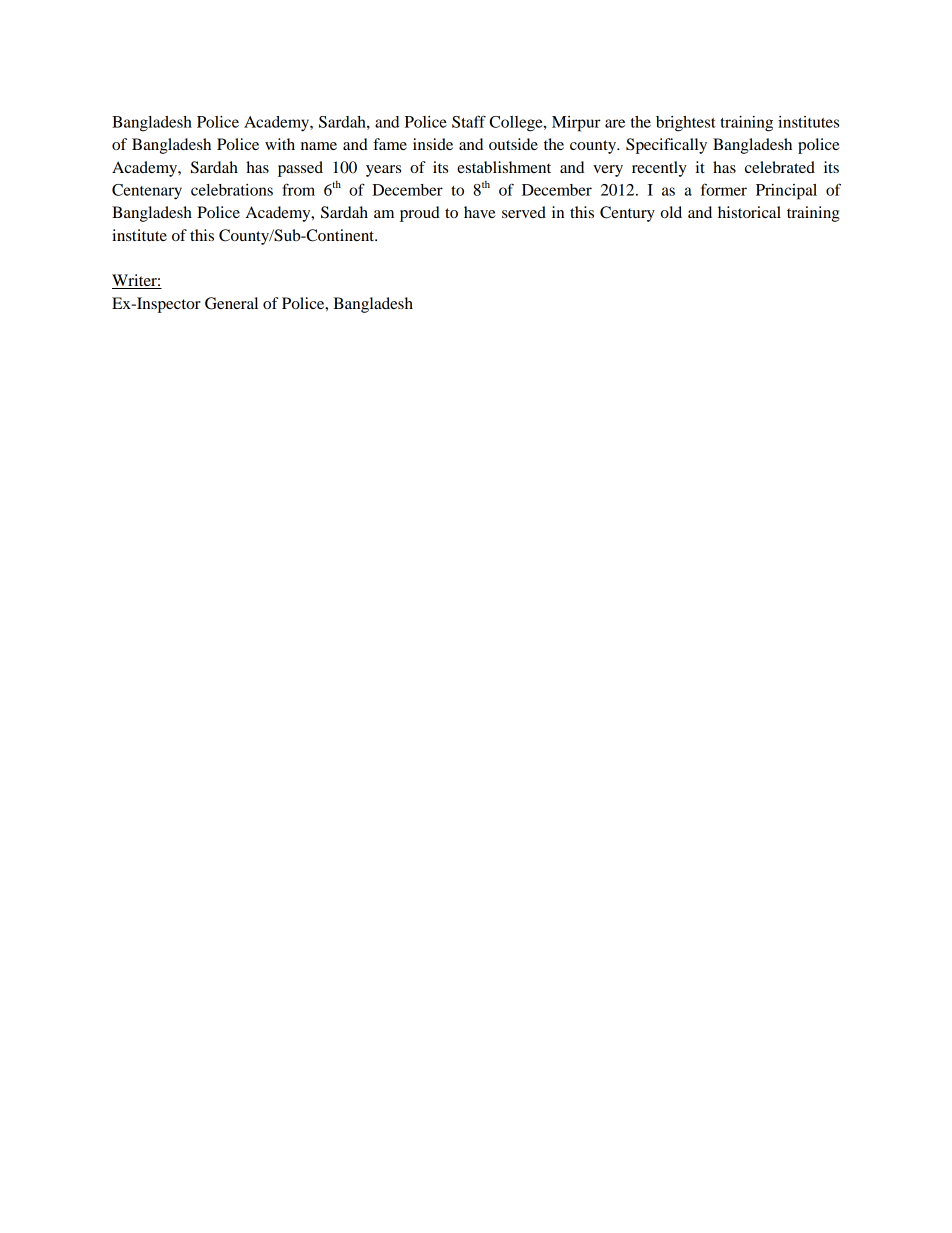  Describe the element at coordinates (280, 144) in the document. I see `with` at that location.
